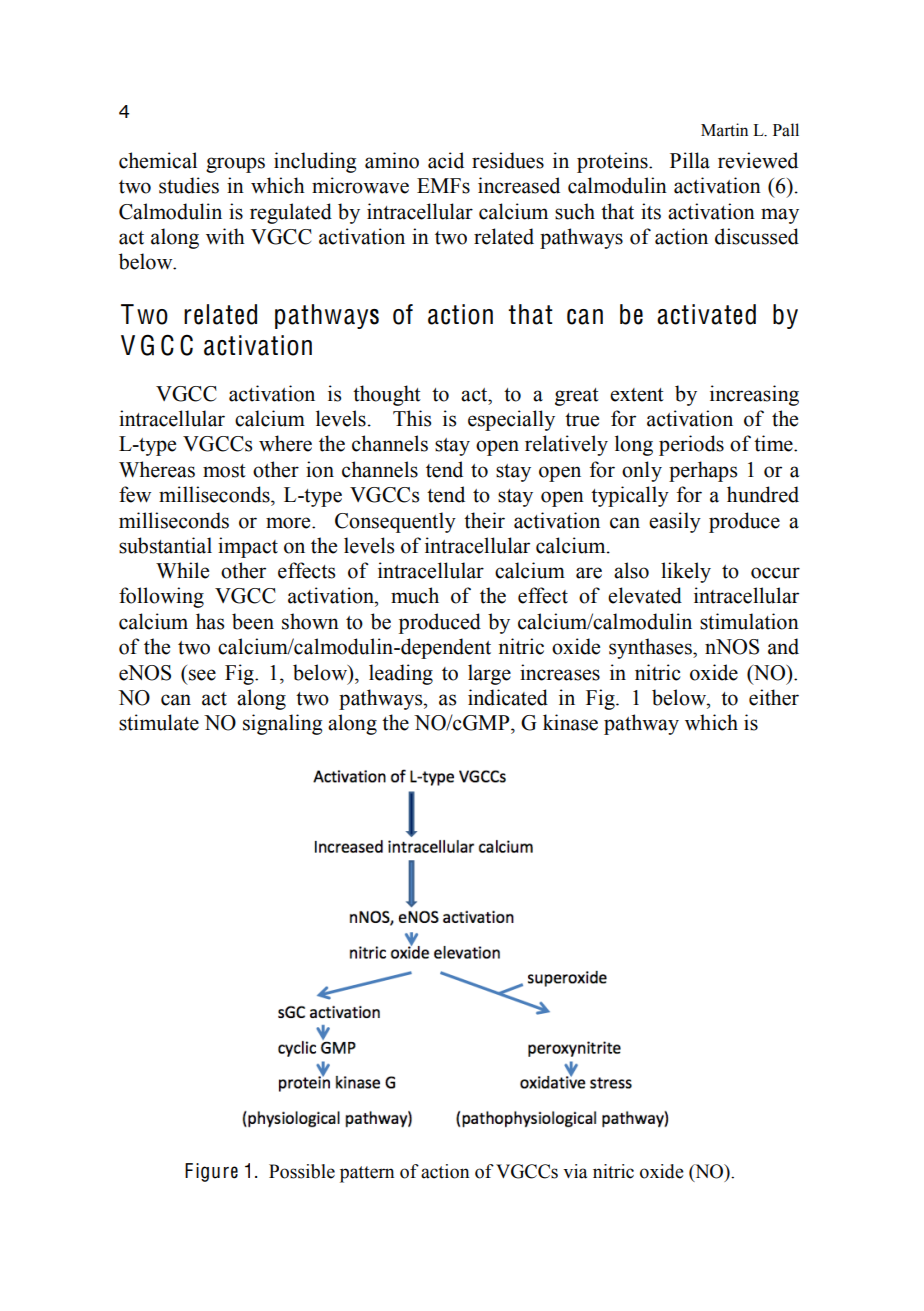  Describe the element at coordinates (703, 471) in the screenshot. I see `perhaps` at that location.
